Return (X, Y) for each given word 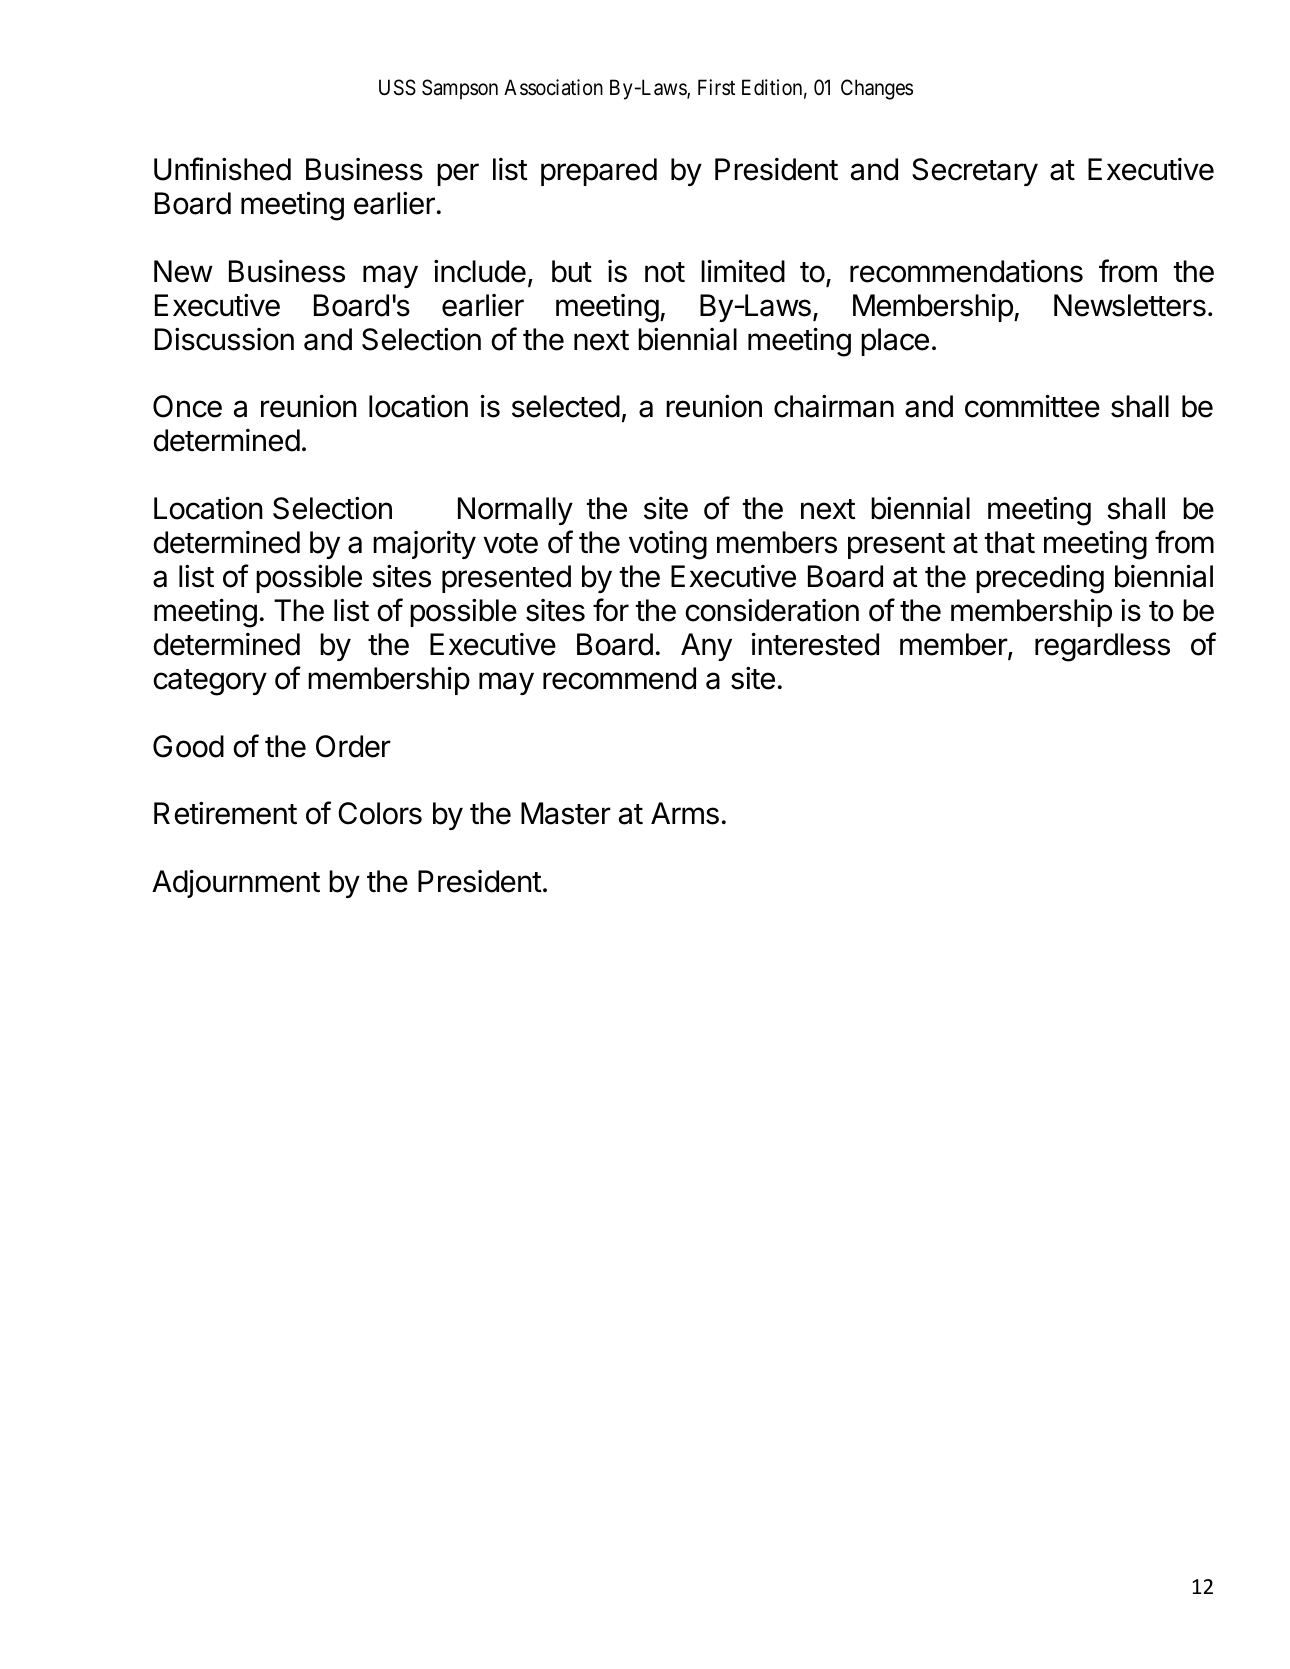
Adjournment (236, 884)
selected (566, 406)
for (611, 610)
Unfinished (222, 169)
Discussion (224, 339)
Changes (877, 89)
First (716, 87)
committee (1032, 406)
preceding (1040, 579)
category (210, 682)
